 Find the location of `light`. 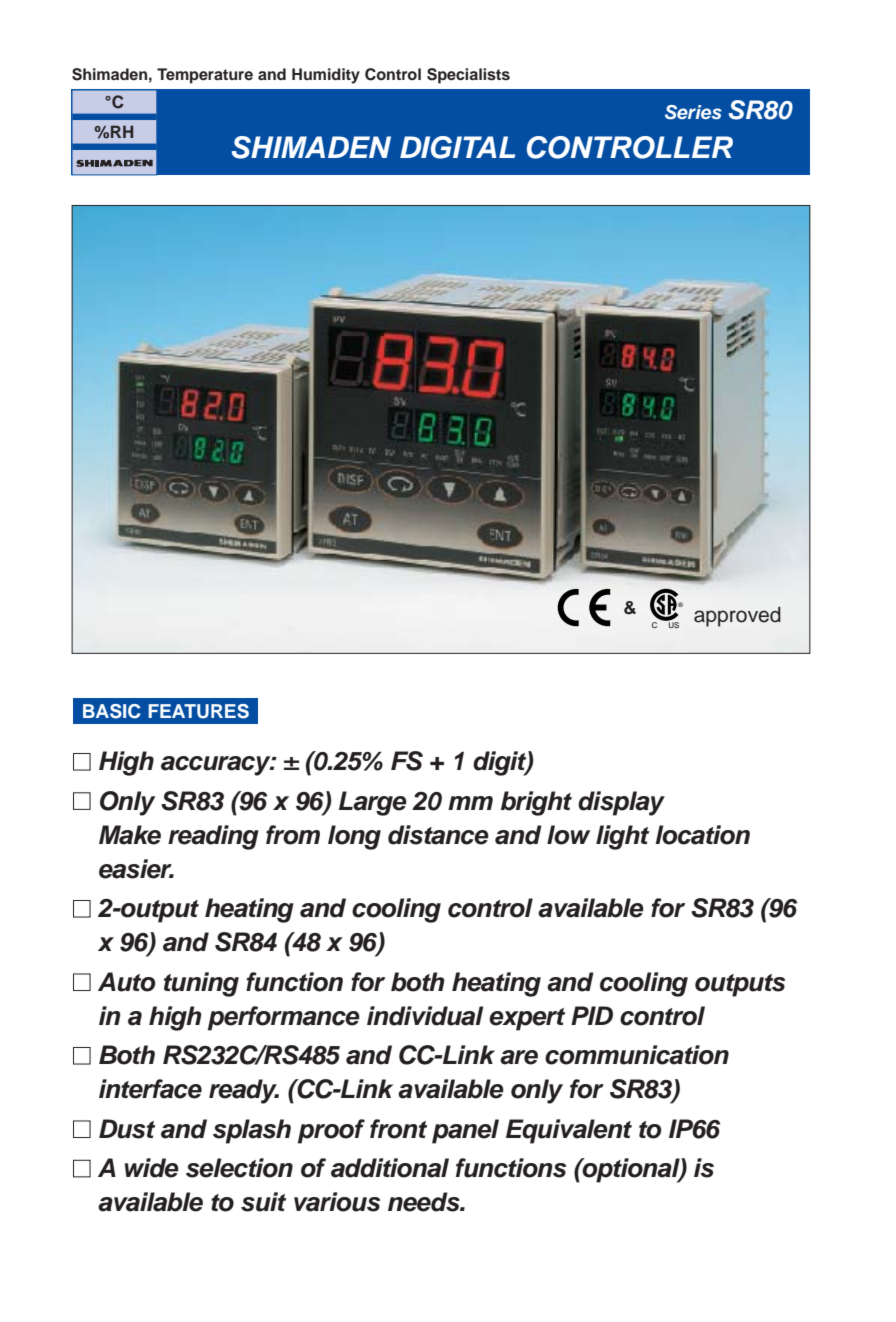

light is located at coordinates (622, 837).
